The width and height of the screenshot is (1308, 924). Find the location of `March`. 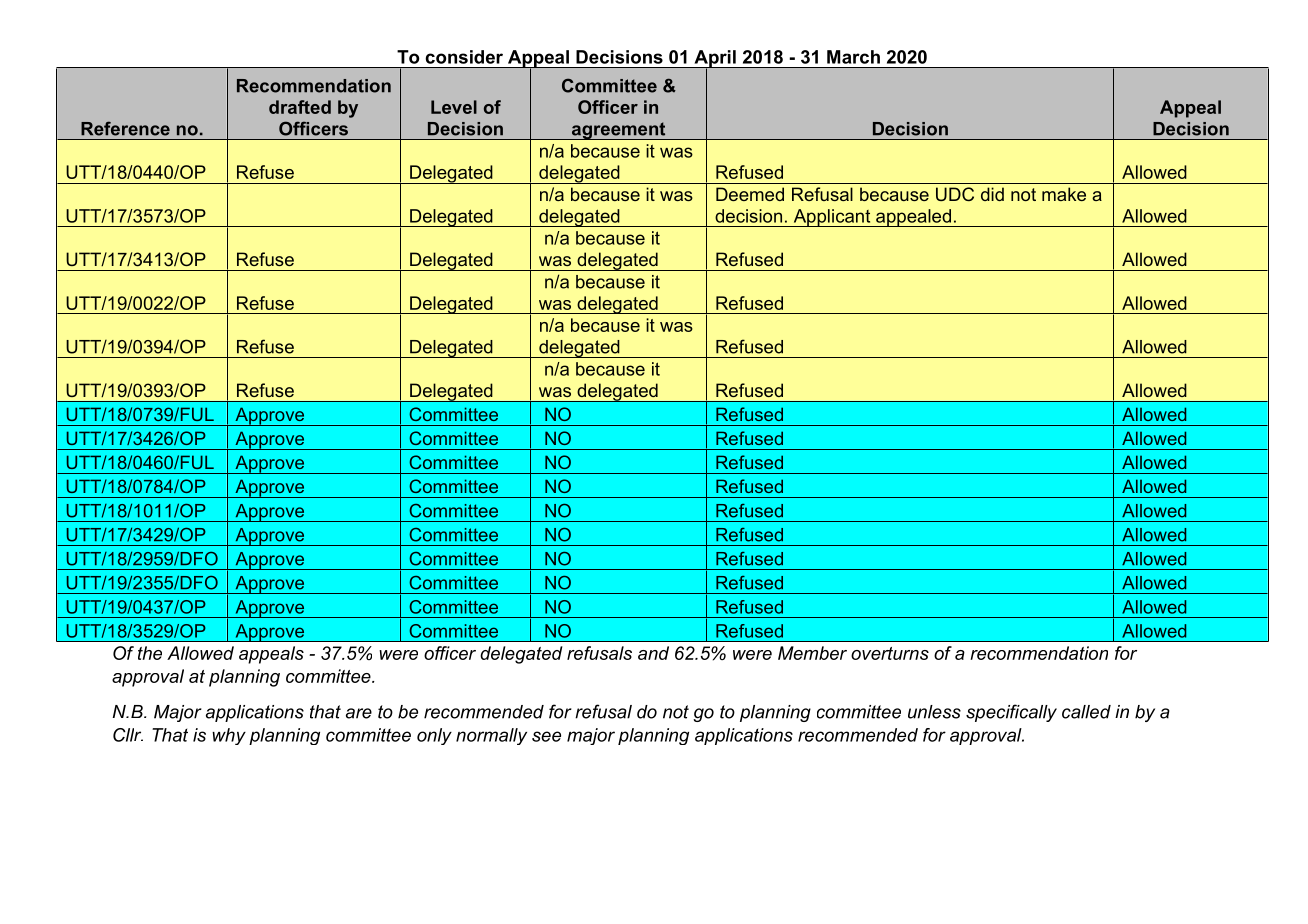

March is located at coordinates (853, 57).
